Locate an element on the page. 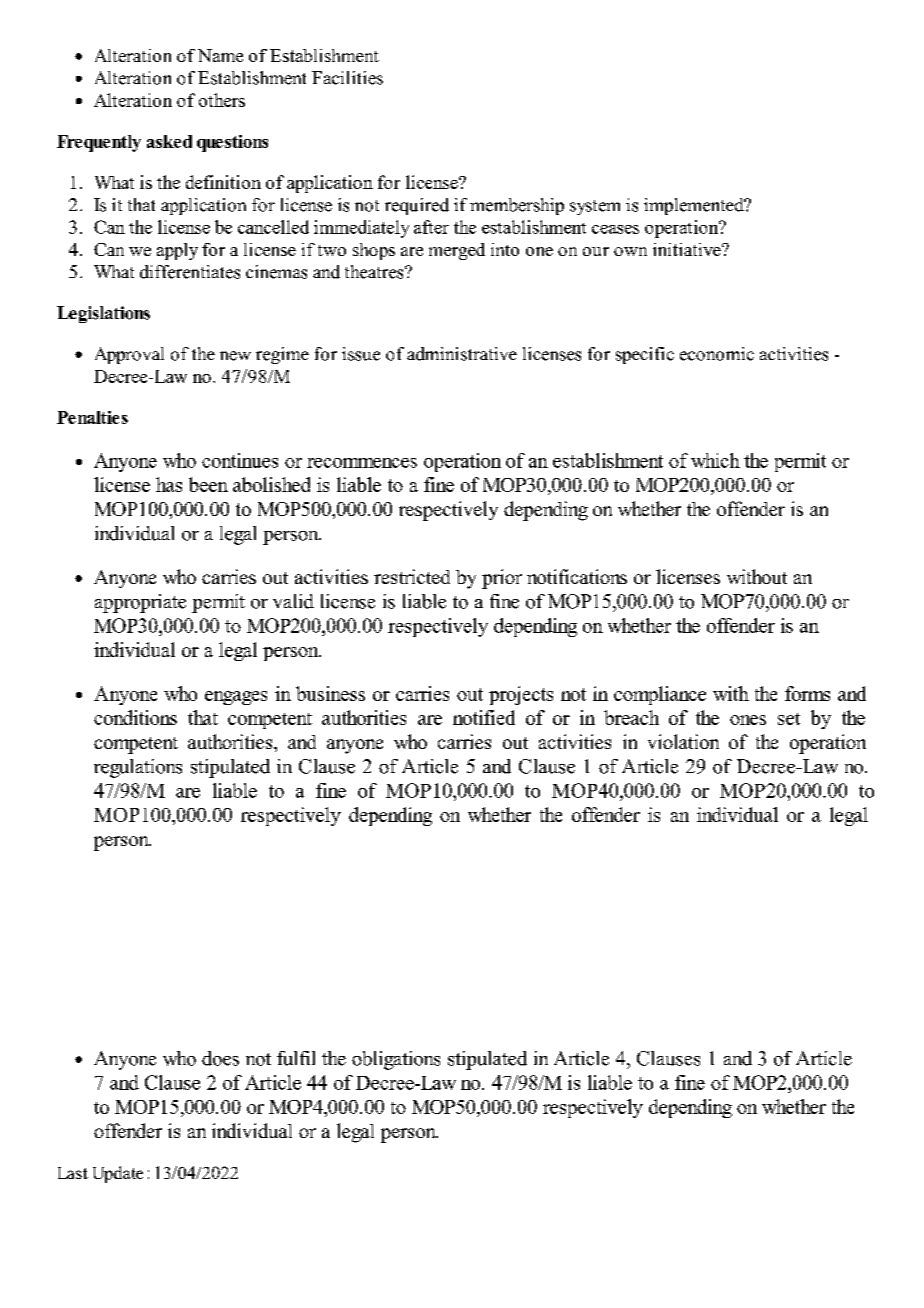 The image size is (924, 1308). Facilities is located at coordinates (347, 78).
